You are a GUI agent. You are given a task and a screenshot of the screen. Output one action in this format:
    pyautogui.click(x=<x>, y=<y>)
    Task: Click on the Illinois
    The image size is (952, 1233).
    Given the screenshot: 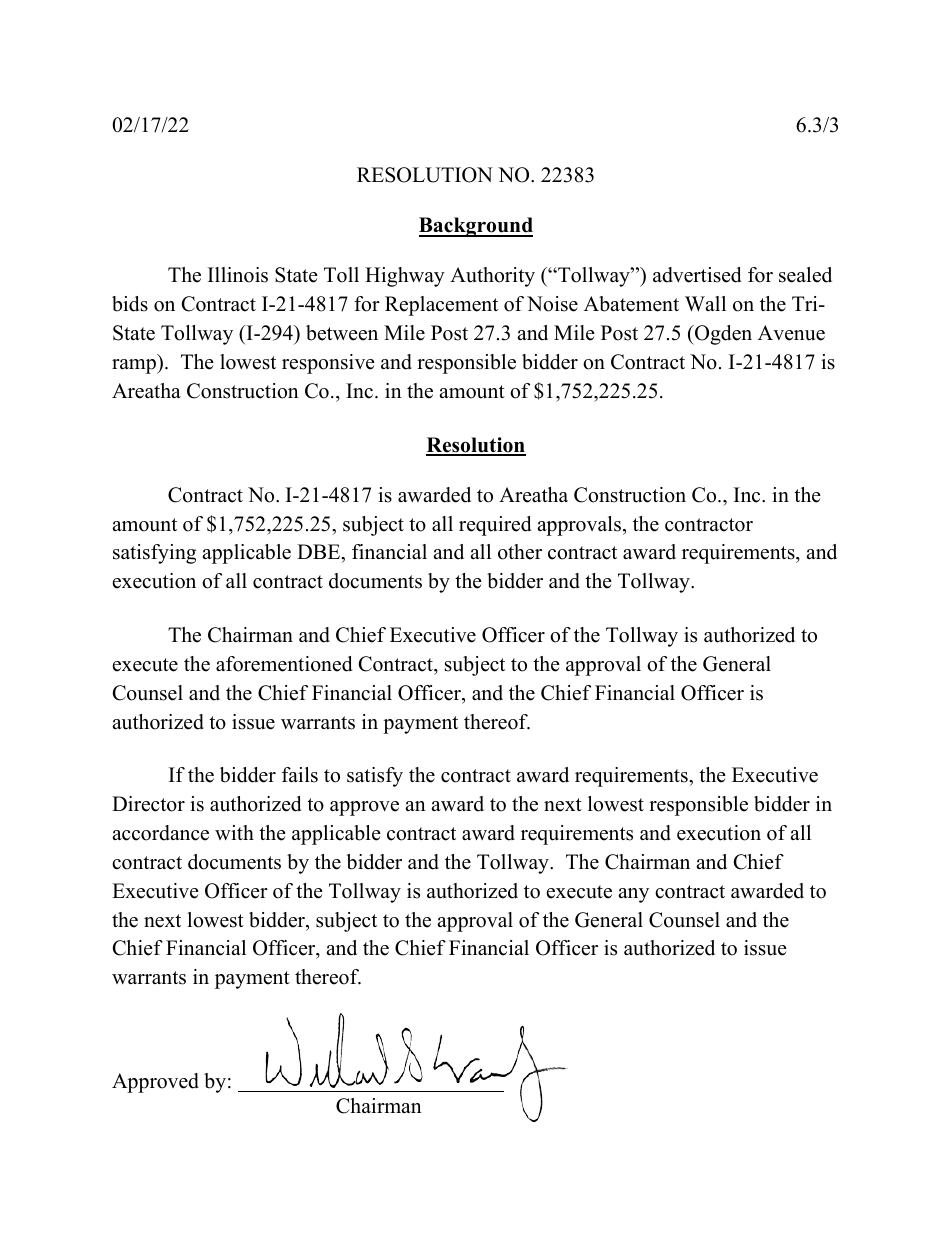 What is the action you would take?
    pyautogui.click(x=238, y=275)
